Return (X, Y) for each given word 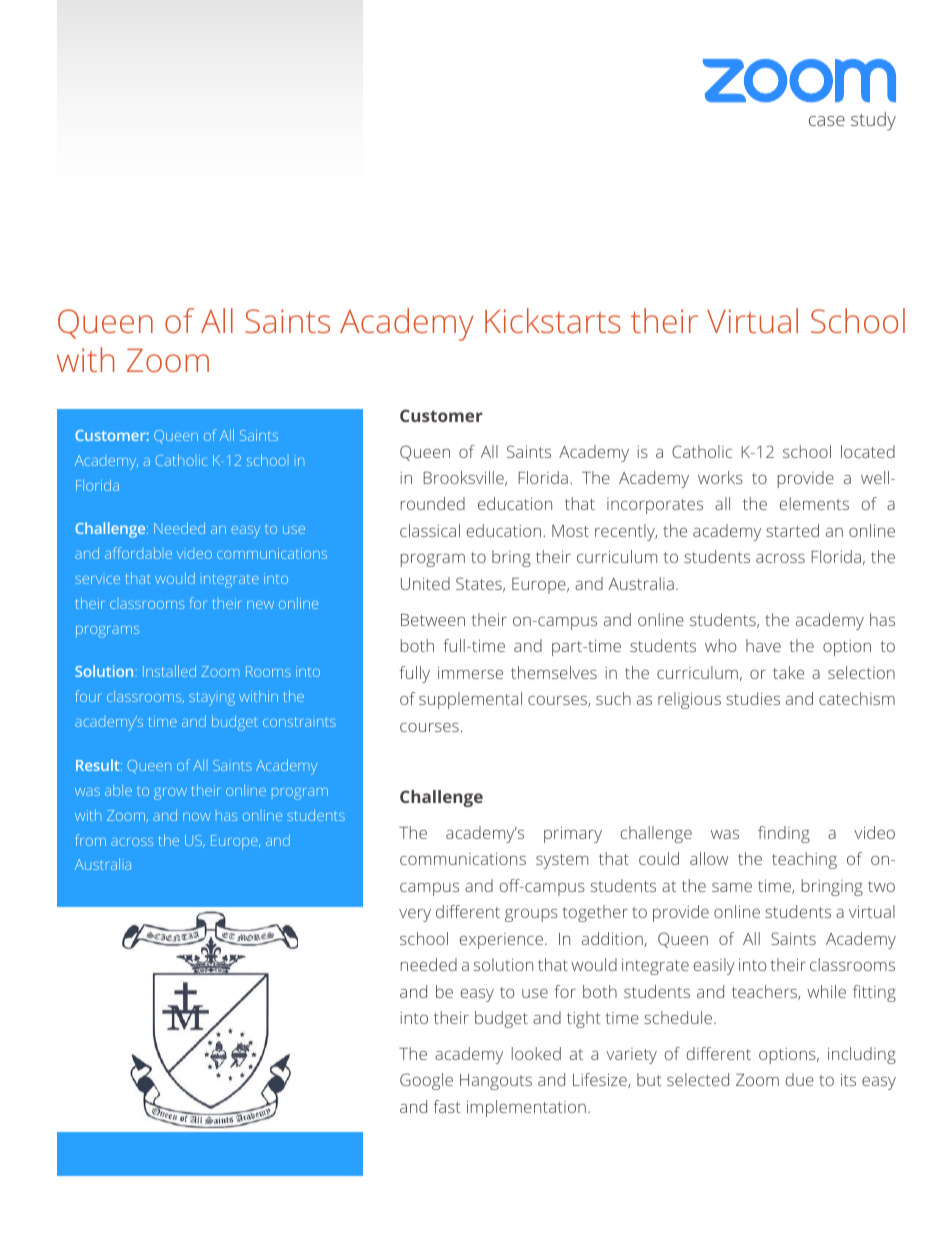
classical (430, 530)
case (827, 121)
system (562, 861)
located (868, 451)
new (260, 605)
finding (784, 834)
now (197, 817)
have (763, 645)
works (720, 477)
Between (433, 620)
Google (426, 1081)
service (97, 580)
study (873, 121)
